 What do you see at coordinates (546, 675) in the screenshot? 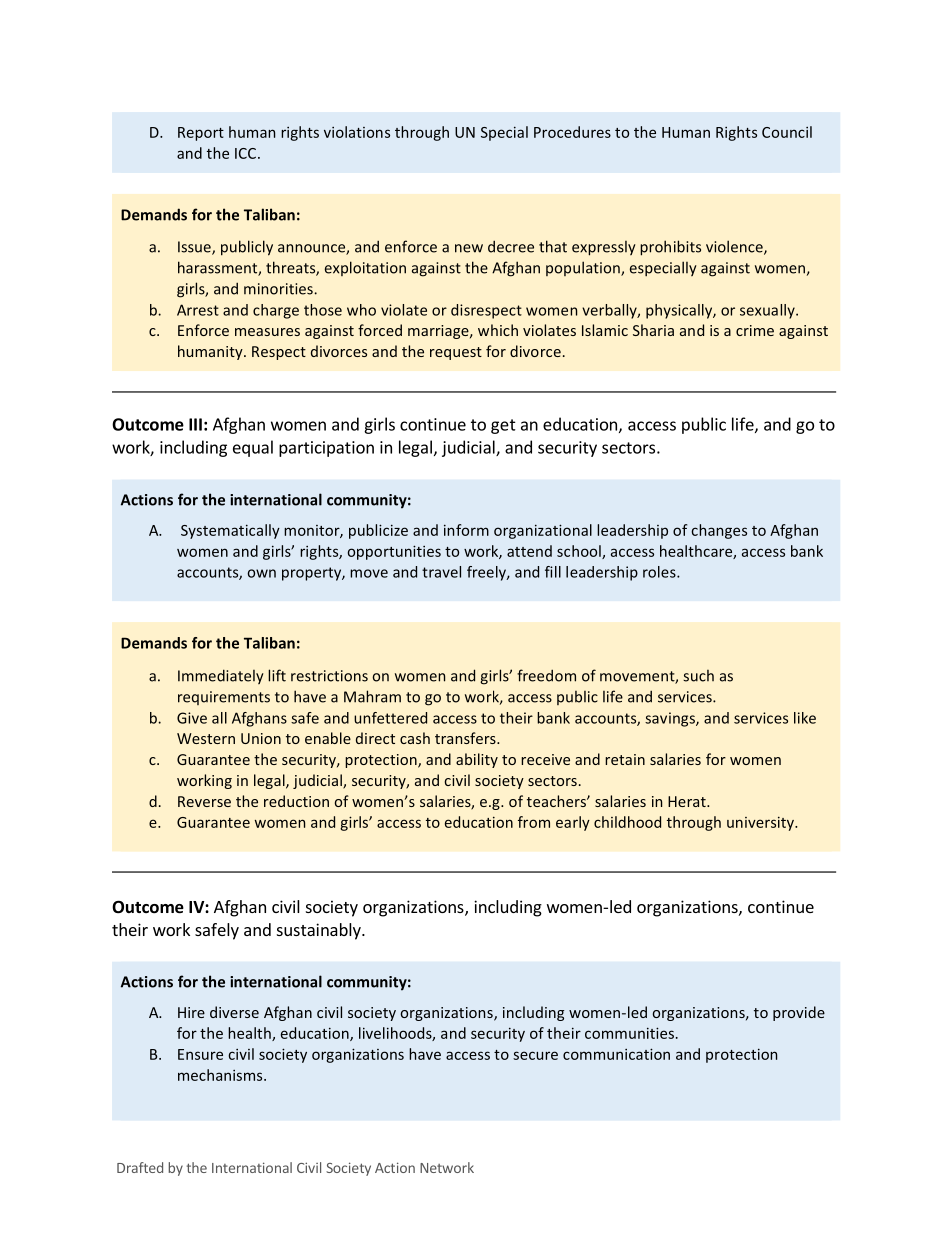
I see `freedom` at bounding box center [546, 675].
